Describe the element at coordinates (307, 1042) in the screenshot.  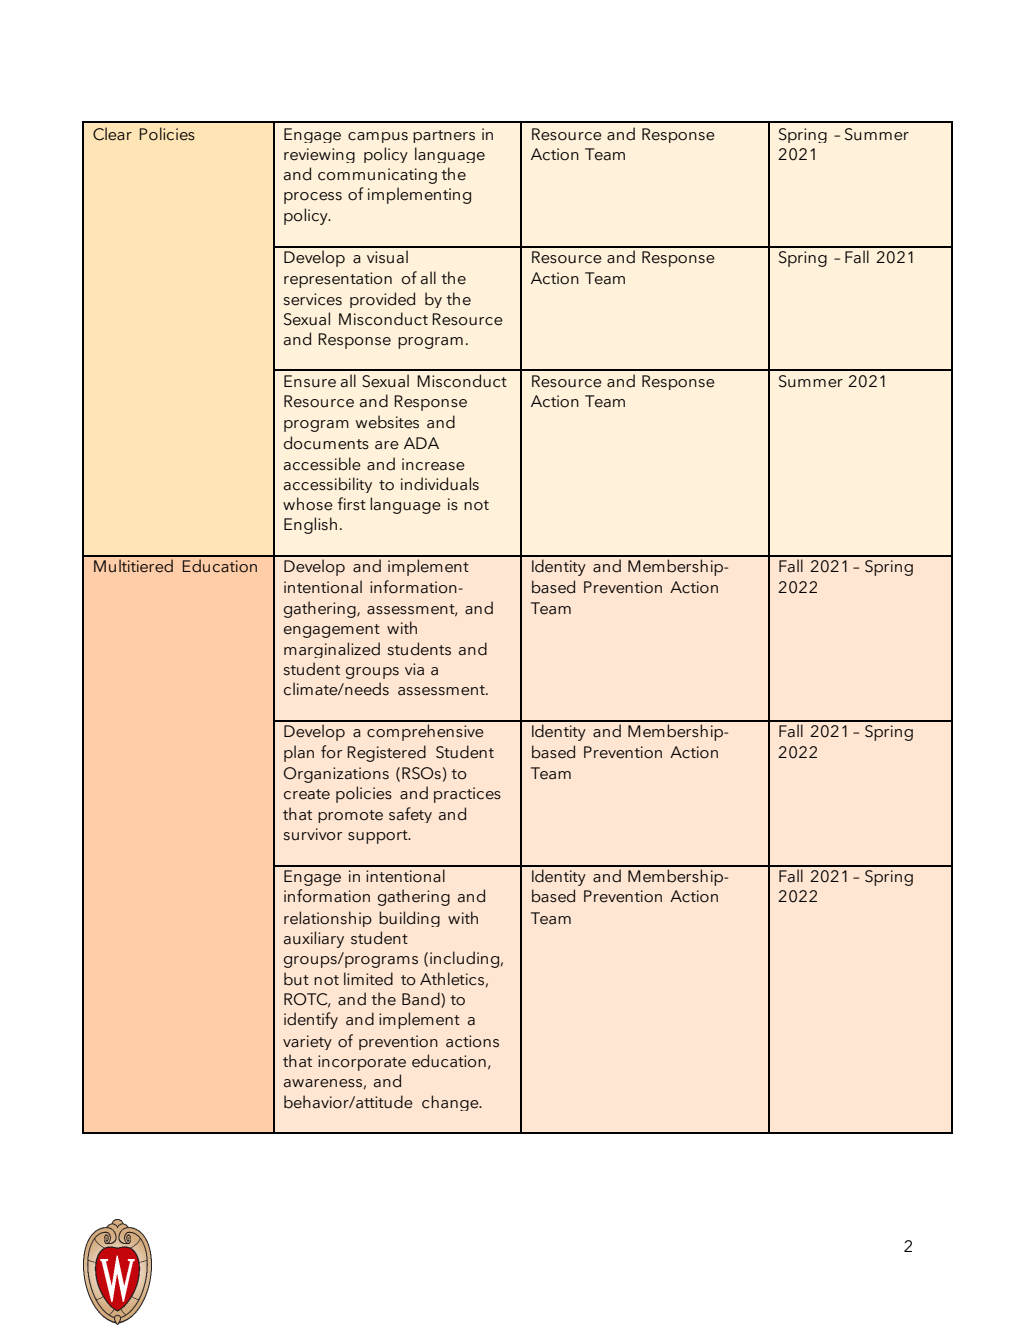
I see `variety` at that location.
